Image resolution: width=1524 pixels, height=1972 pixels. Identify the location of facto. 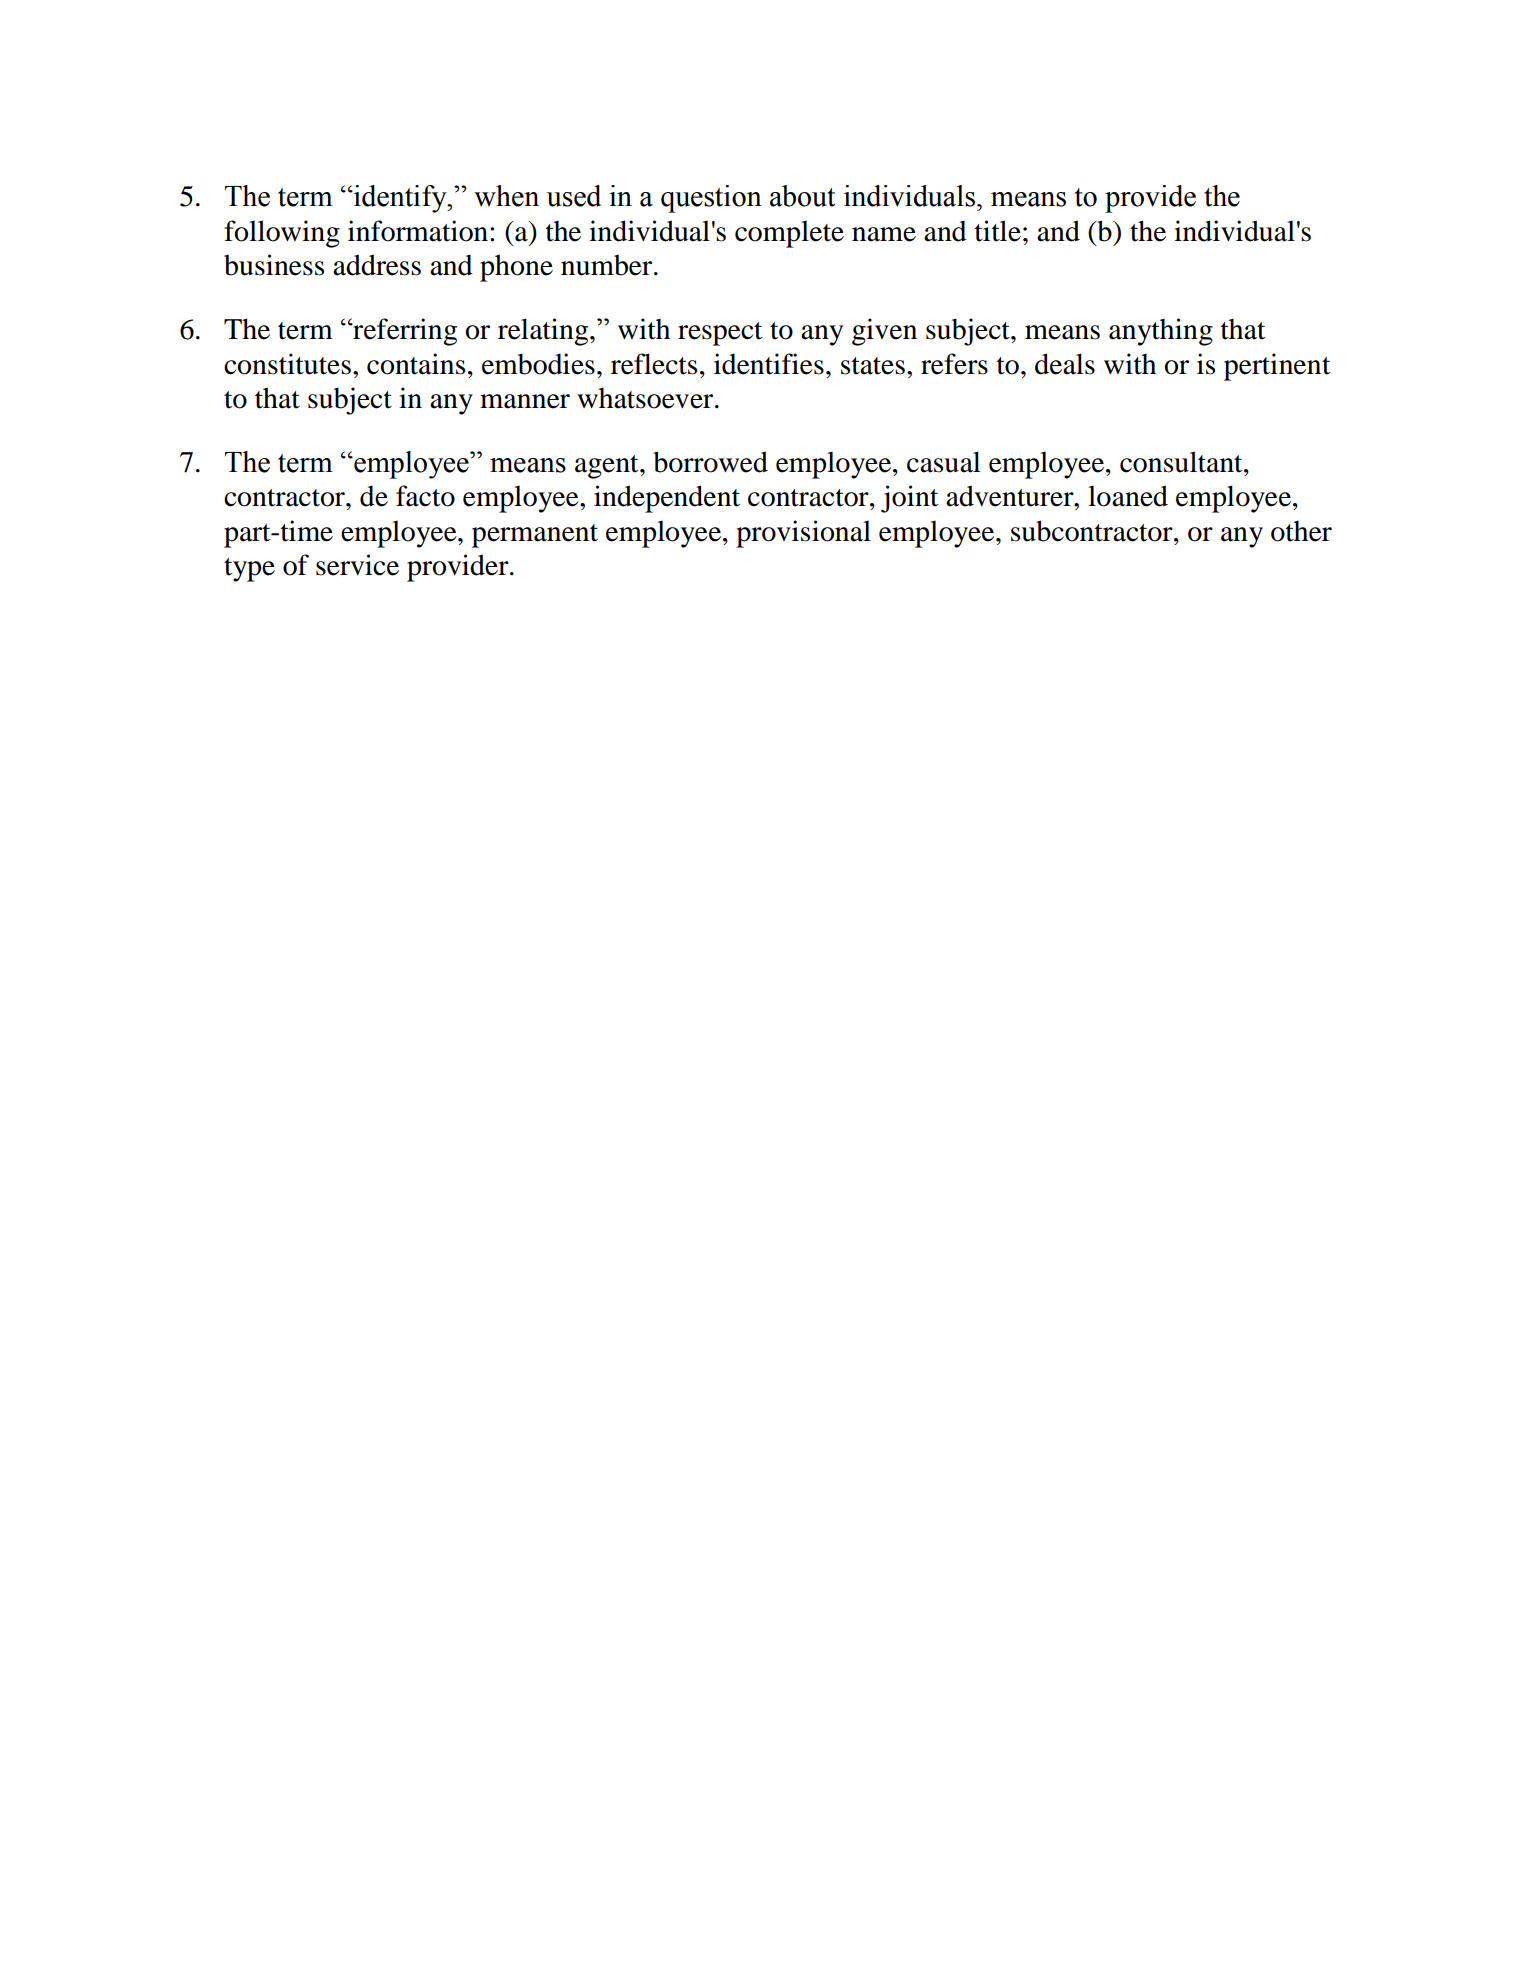
(425, 496).
